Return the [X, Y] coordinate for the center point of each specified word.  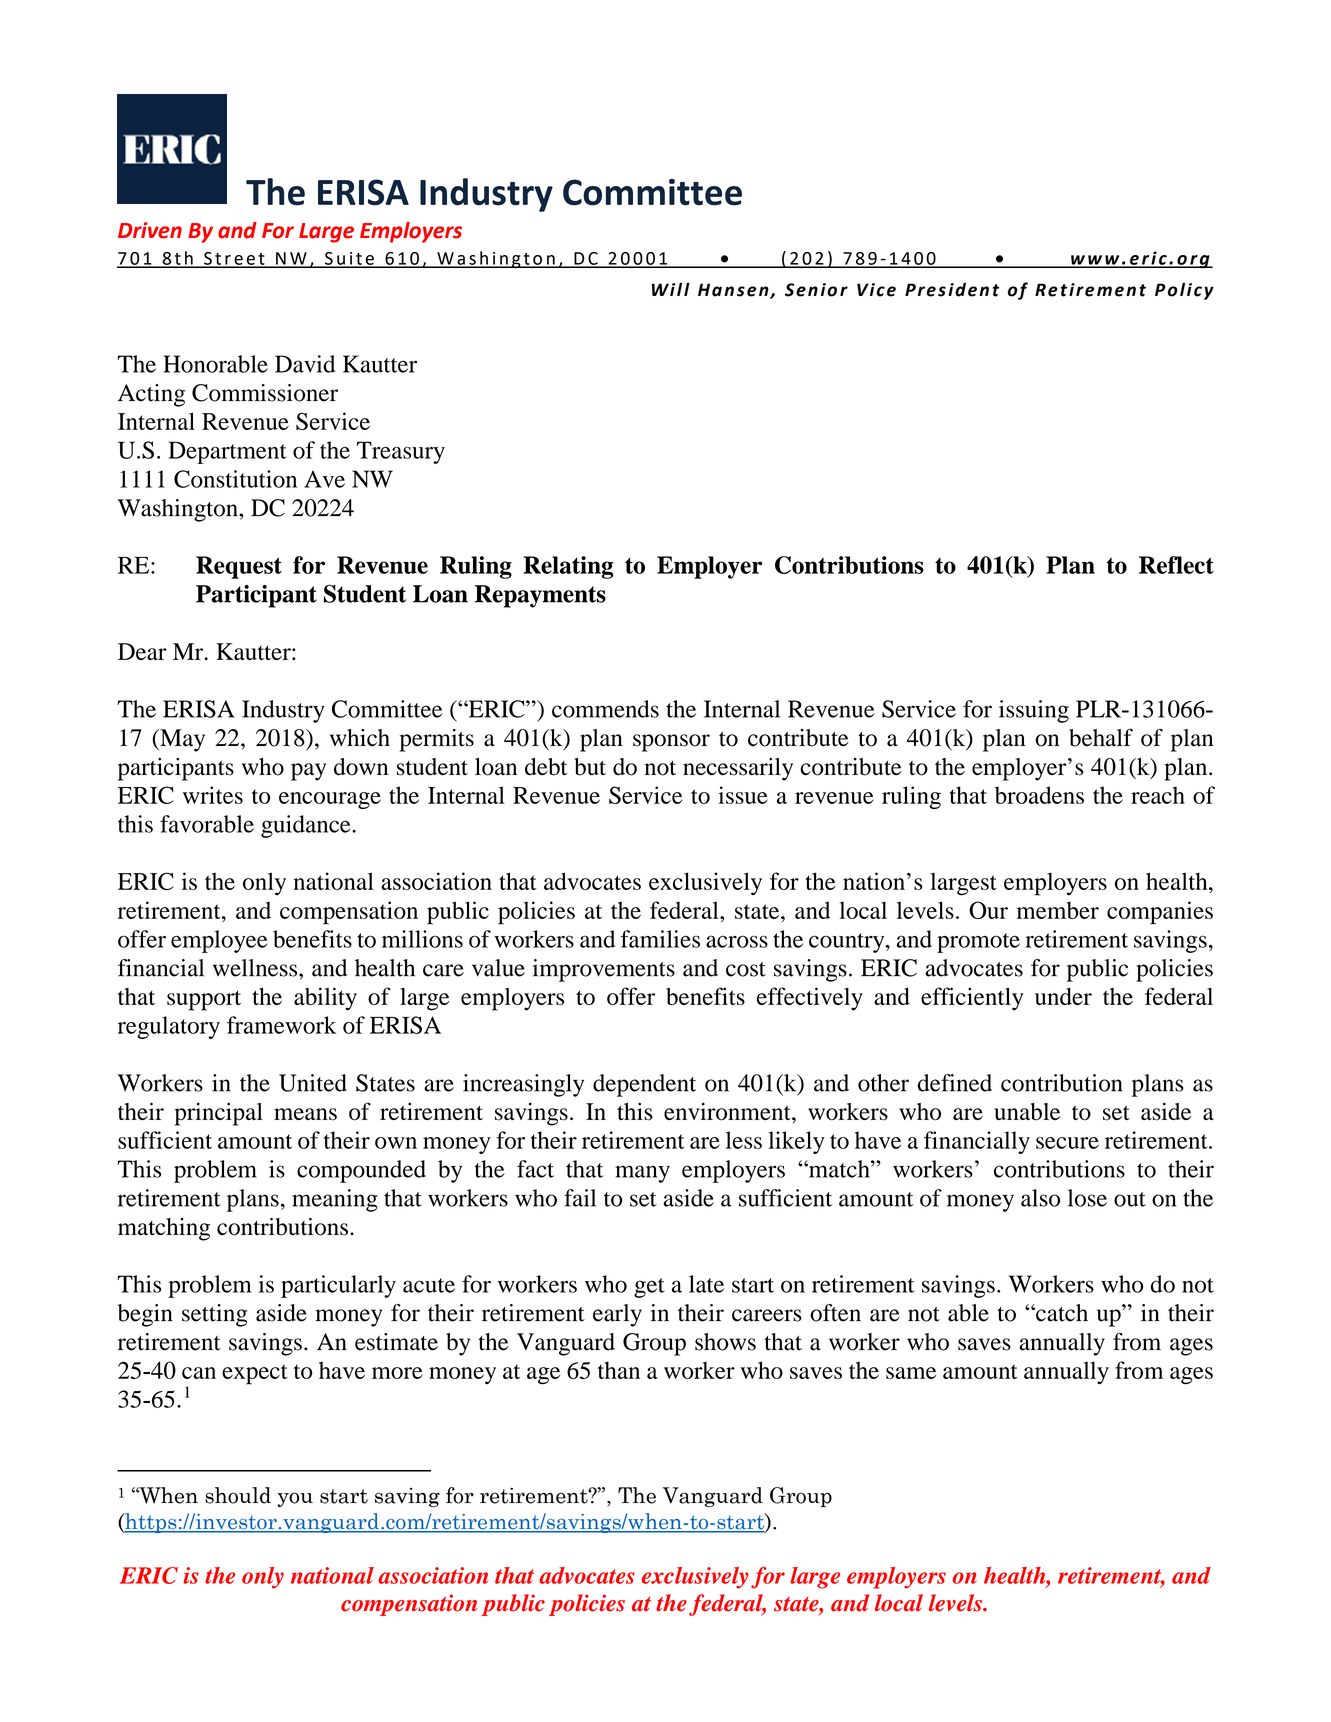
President [952, 290]
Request [239, 567]
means [305, 1114]
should [238, 1495]
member [1058, 910]
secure [1067, 1143]
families [660, 939]
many [642, 1174]
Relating [568, 567]
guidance [307, 826]
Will [671, 289]
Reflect [1176, 565]
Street [234, 259]
